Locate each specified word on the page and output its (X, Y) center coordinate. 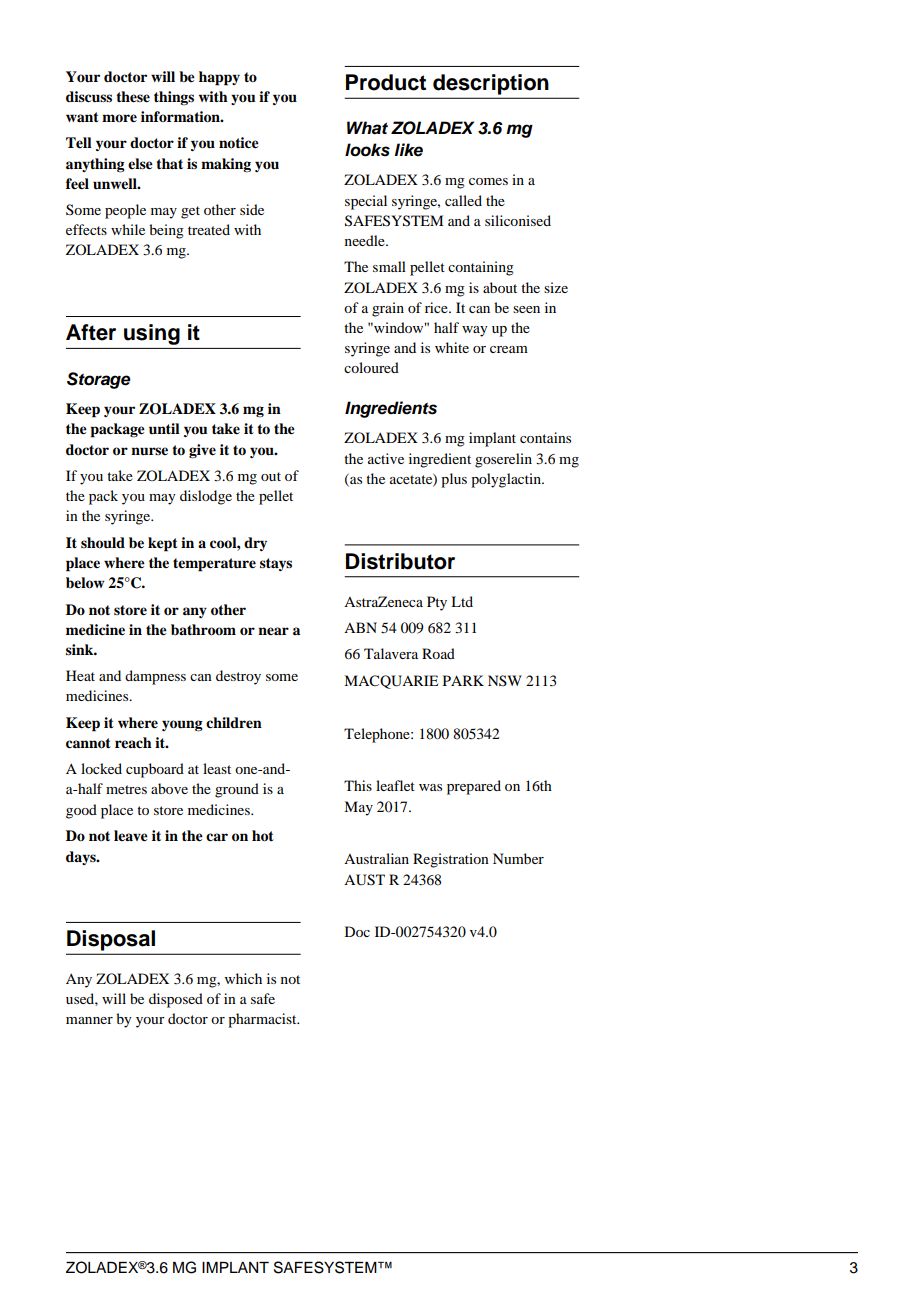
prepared (474, 787)
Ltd (462, 601)
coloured (371, 367)
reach (133, 742)
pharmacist (263, 1020)
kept (163, 544)
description (490, 84)
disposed (176, 1000)
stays (276, 564)
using (152, 334)
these (133, 97)
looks (367, 150)
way (475, 331)
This (358, 785)
